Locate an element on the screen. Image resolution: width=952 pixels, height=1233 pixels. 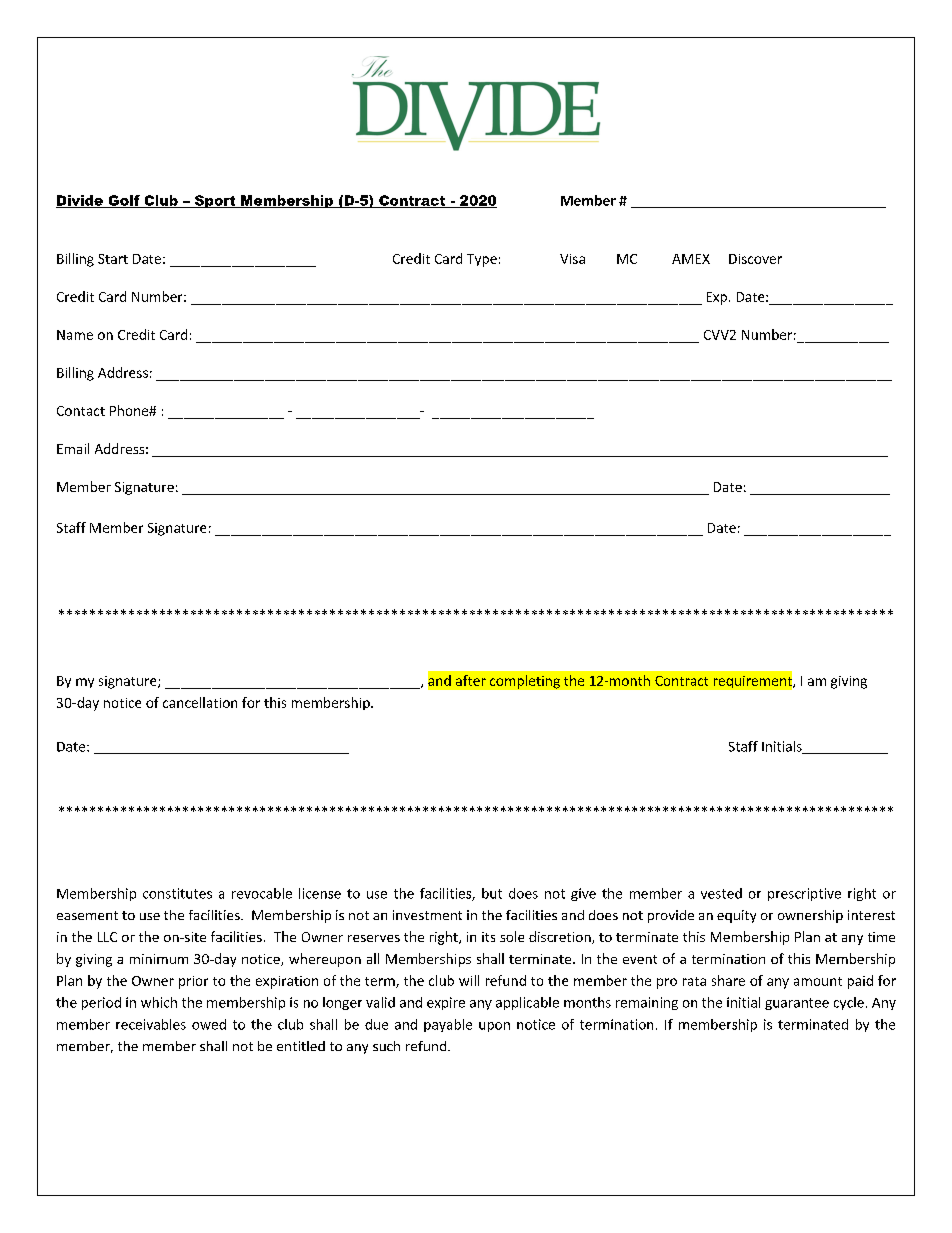
Sport is located at coordinates (215, 201).
